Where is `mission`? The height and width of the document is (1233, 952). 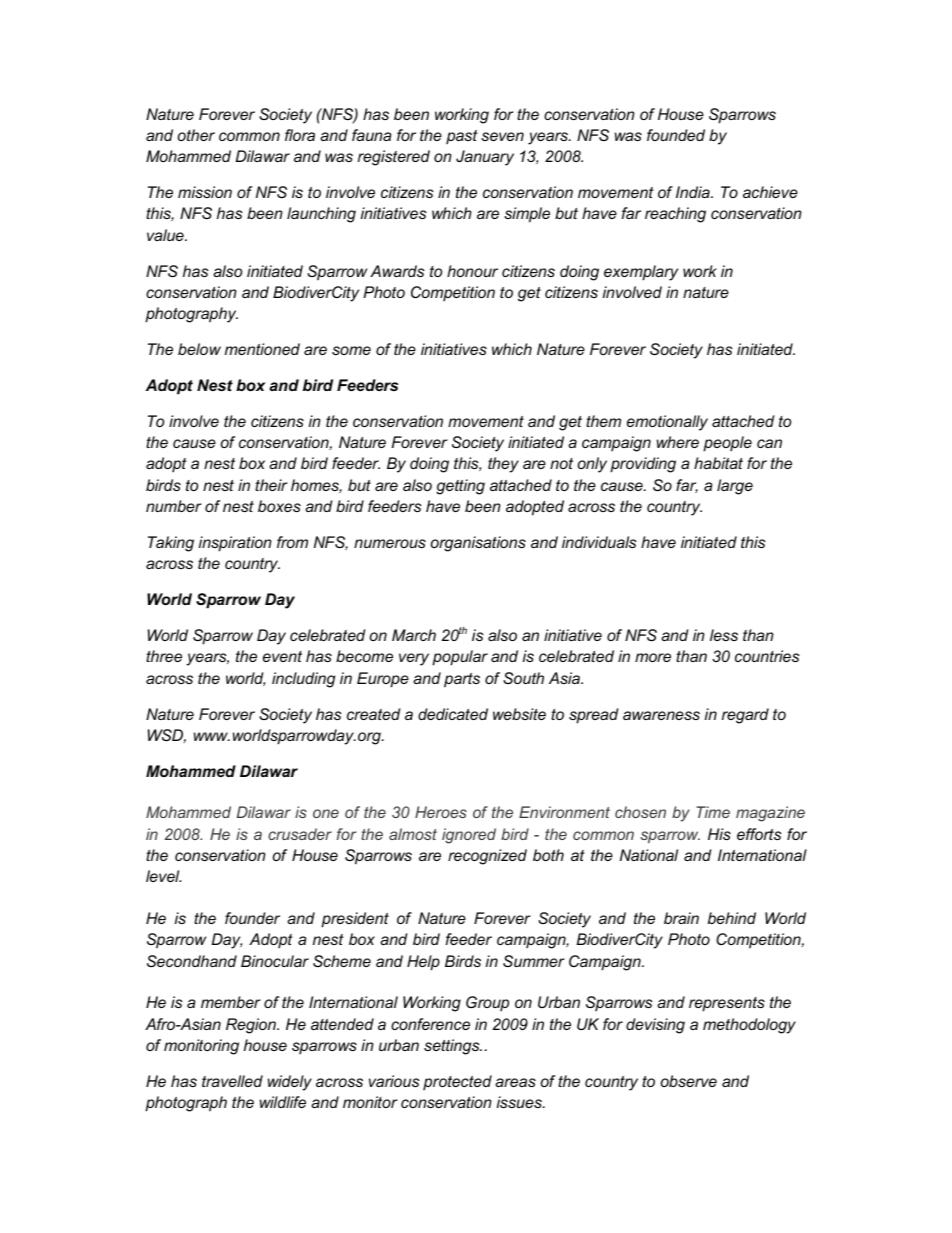
mission is located at coordinates (205, 192).
